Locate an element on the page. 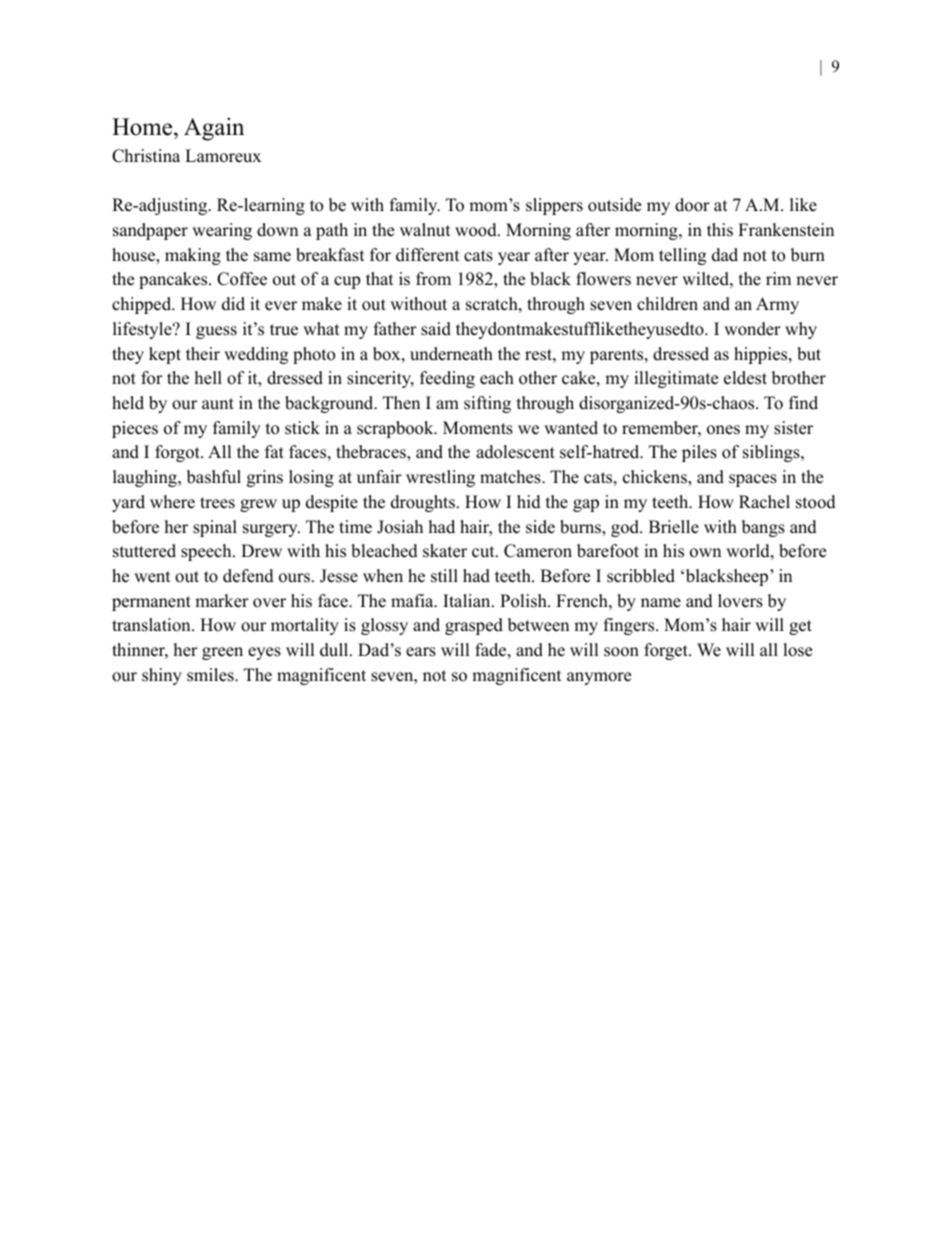  green is located at coordinates (222, 653).
